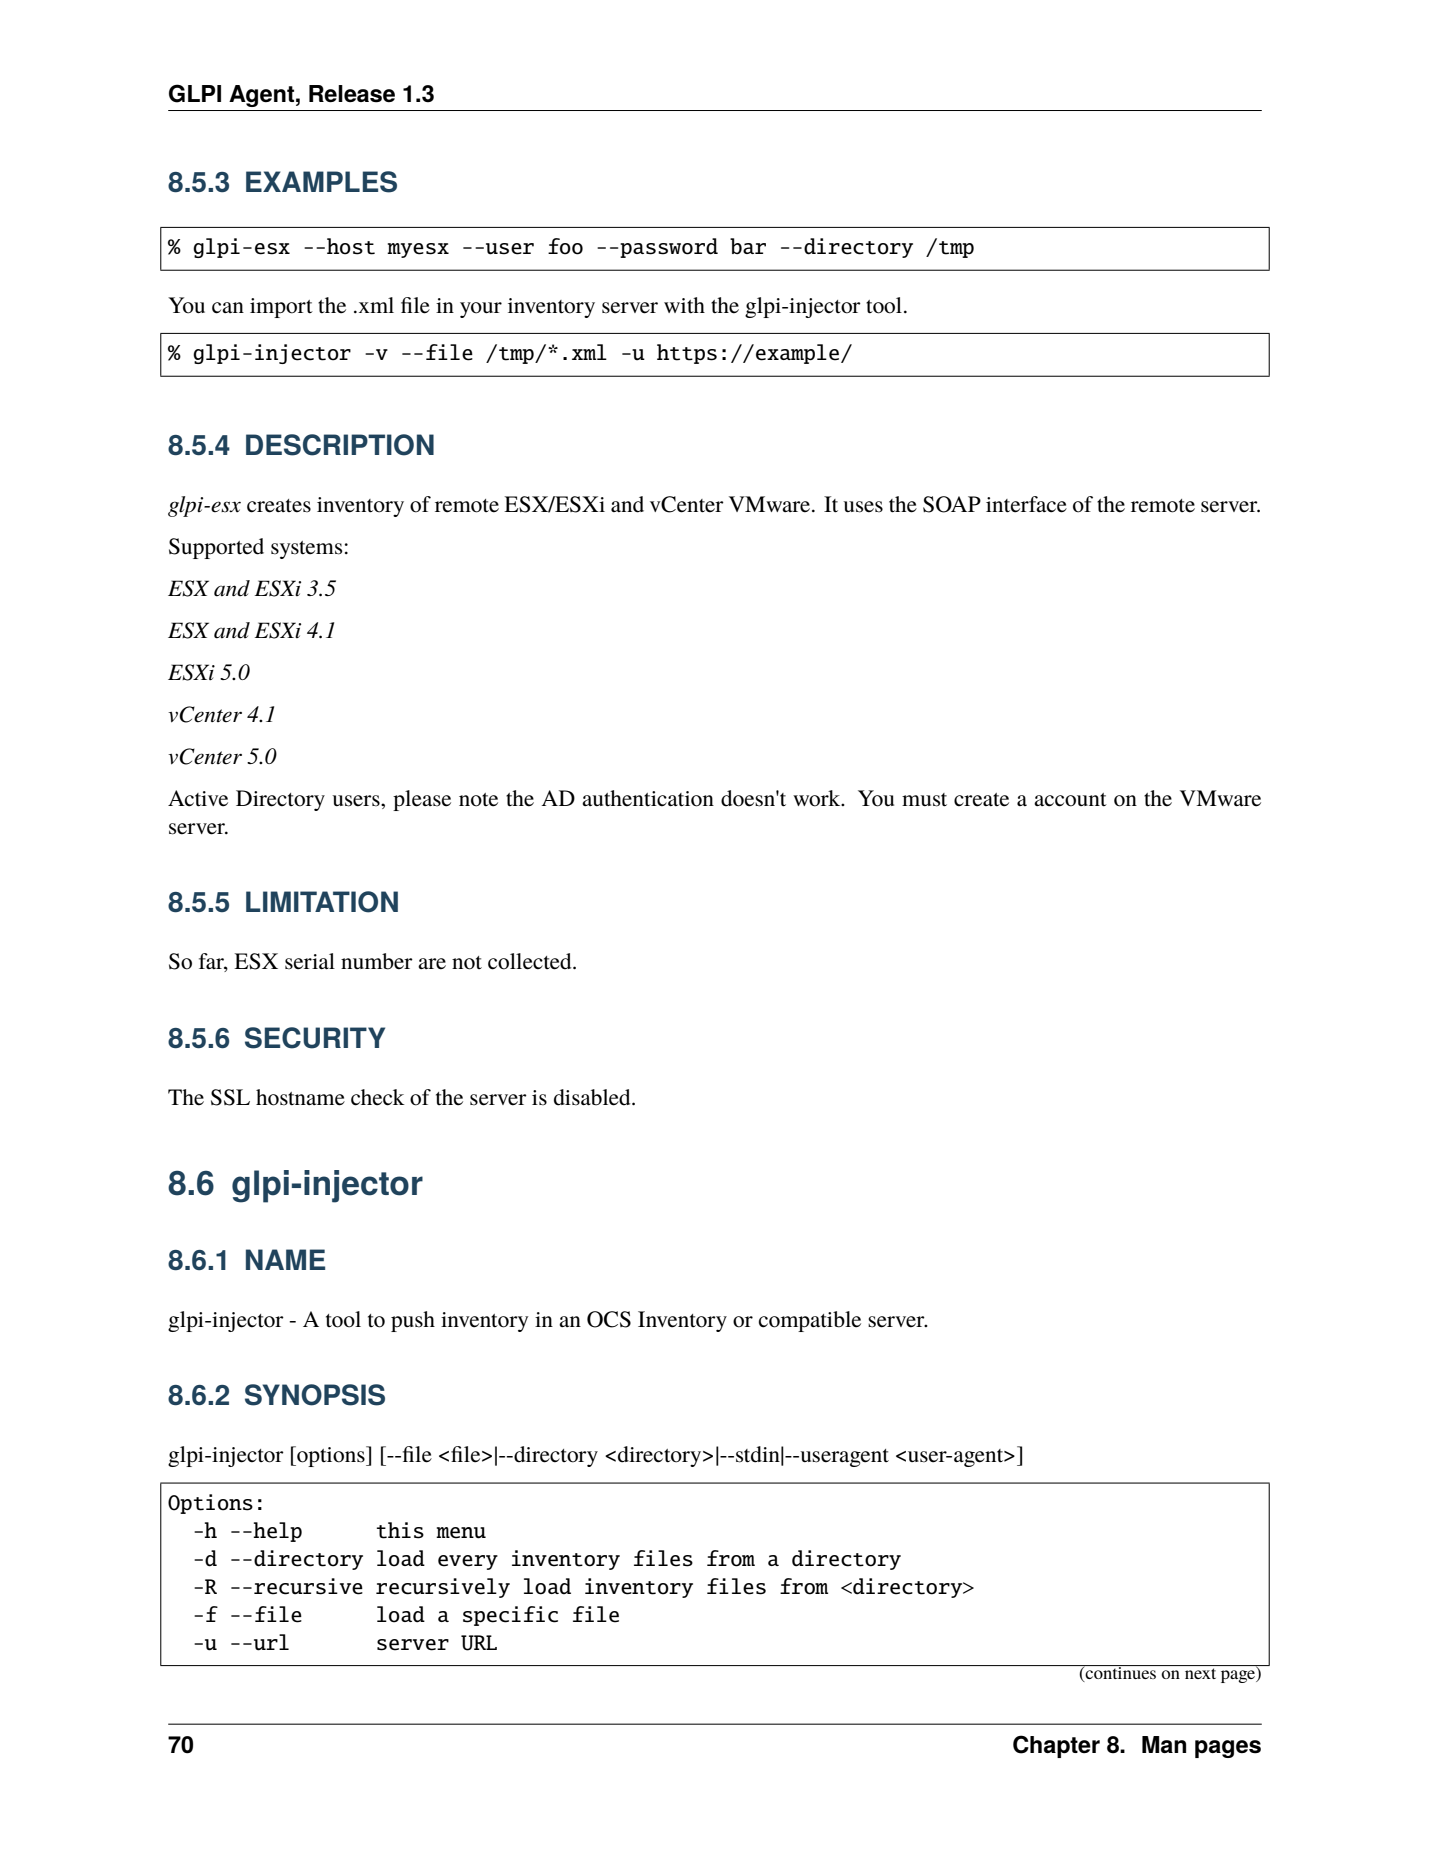 This image has height=1851, width=1430. Describe the element at coordinates (306, 550) in the image. I see `systems` at that location.
